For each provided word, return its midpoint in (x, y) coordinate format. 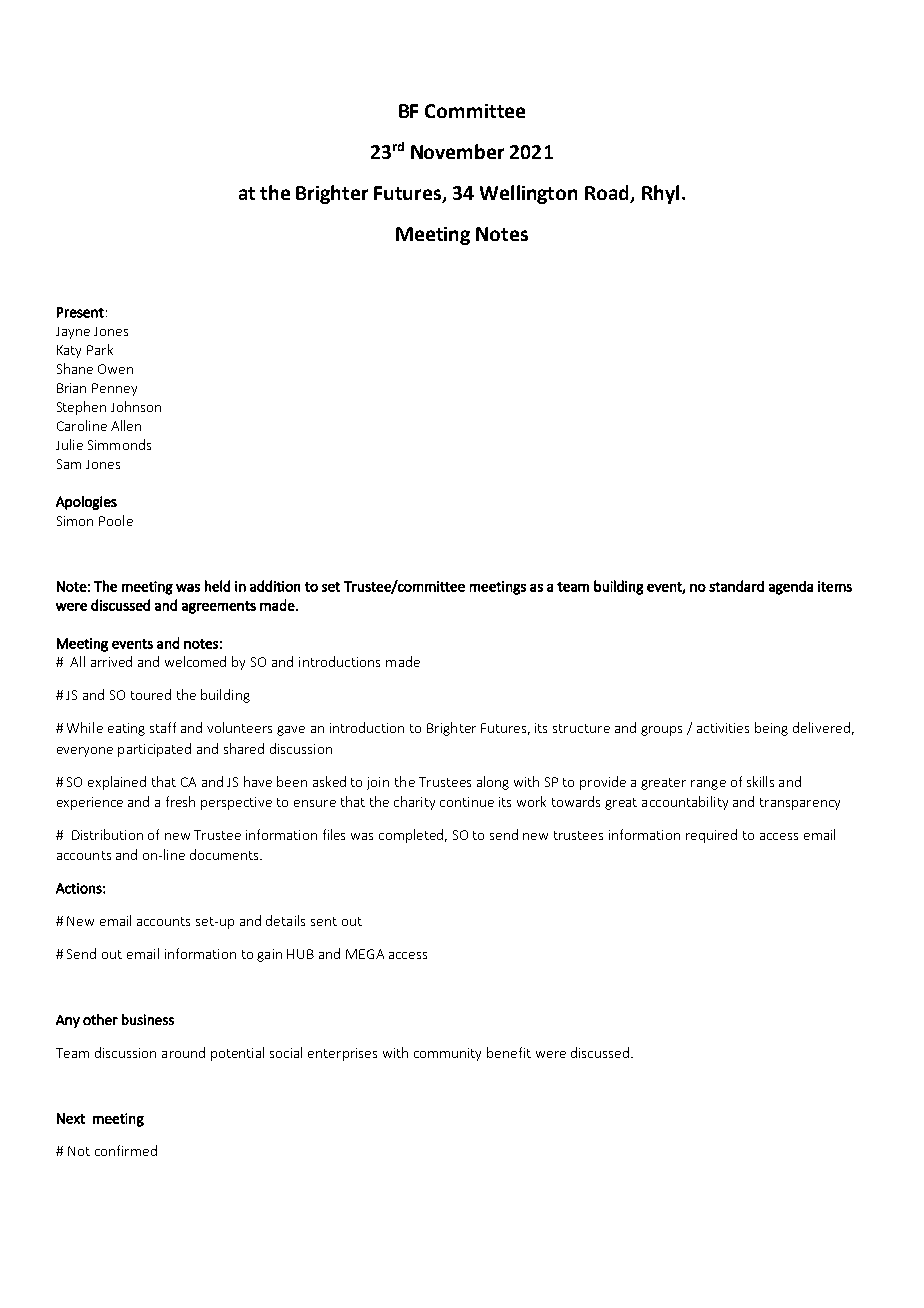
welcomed (195, 661)
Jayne (73, 333)
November (457, 151)
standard (736, 586)
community (447, 1054)
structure (581, 728)
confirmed (126, 1150)
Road (608, 194)
